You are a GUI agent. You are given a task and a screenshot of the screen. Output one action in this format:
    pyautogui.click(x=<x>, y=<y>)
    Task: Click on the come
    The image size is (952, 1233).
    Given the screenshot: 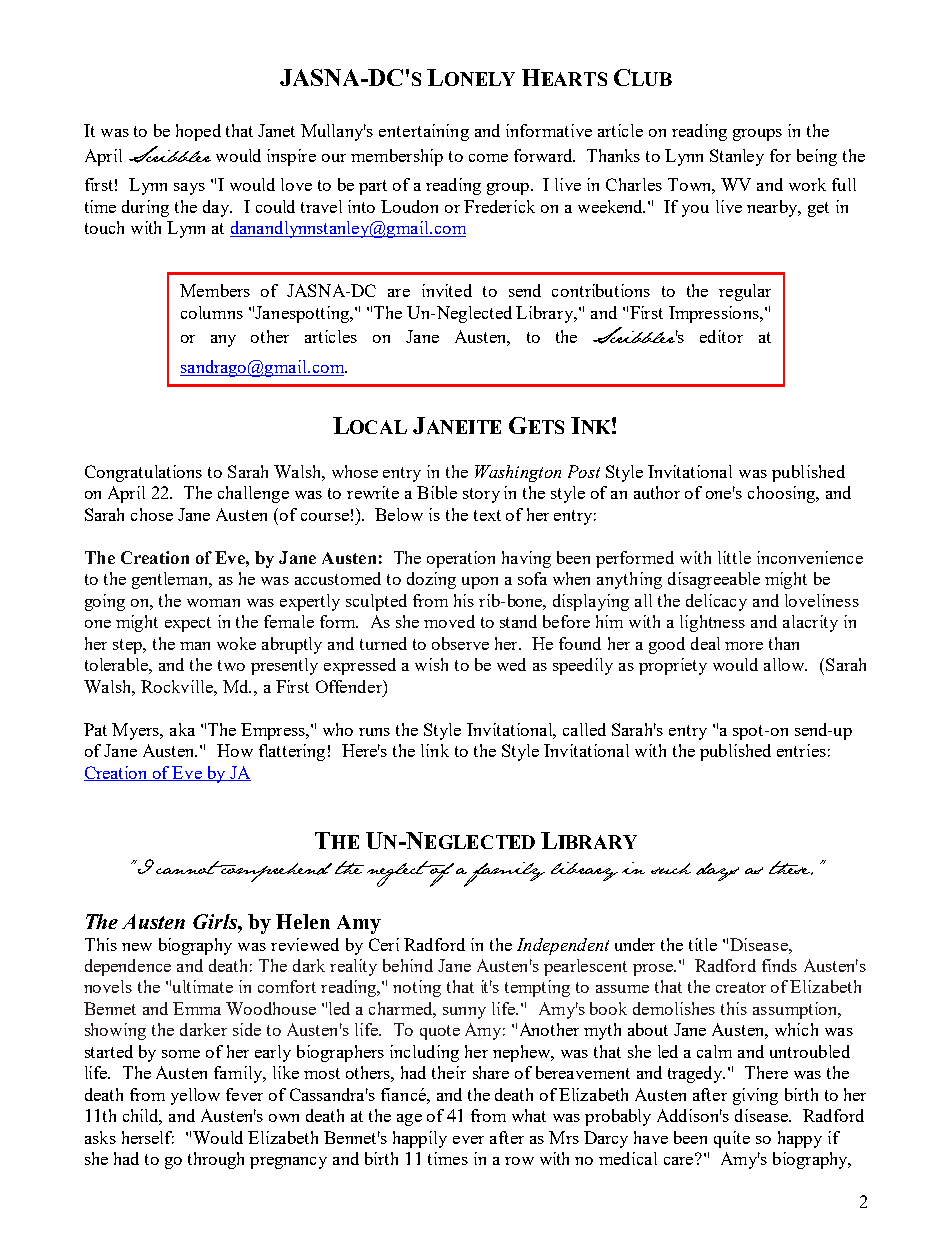 What is the action you would take?
    pyautogui.click(x=488, y=158)
